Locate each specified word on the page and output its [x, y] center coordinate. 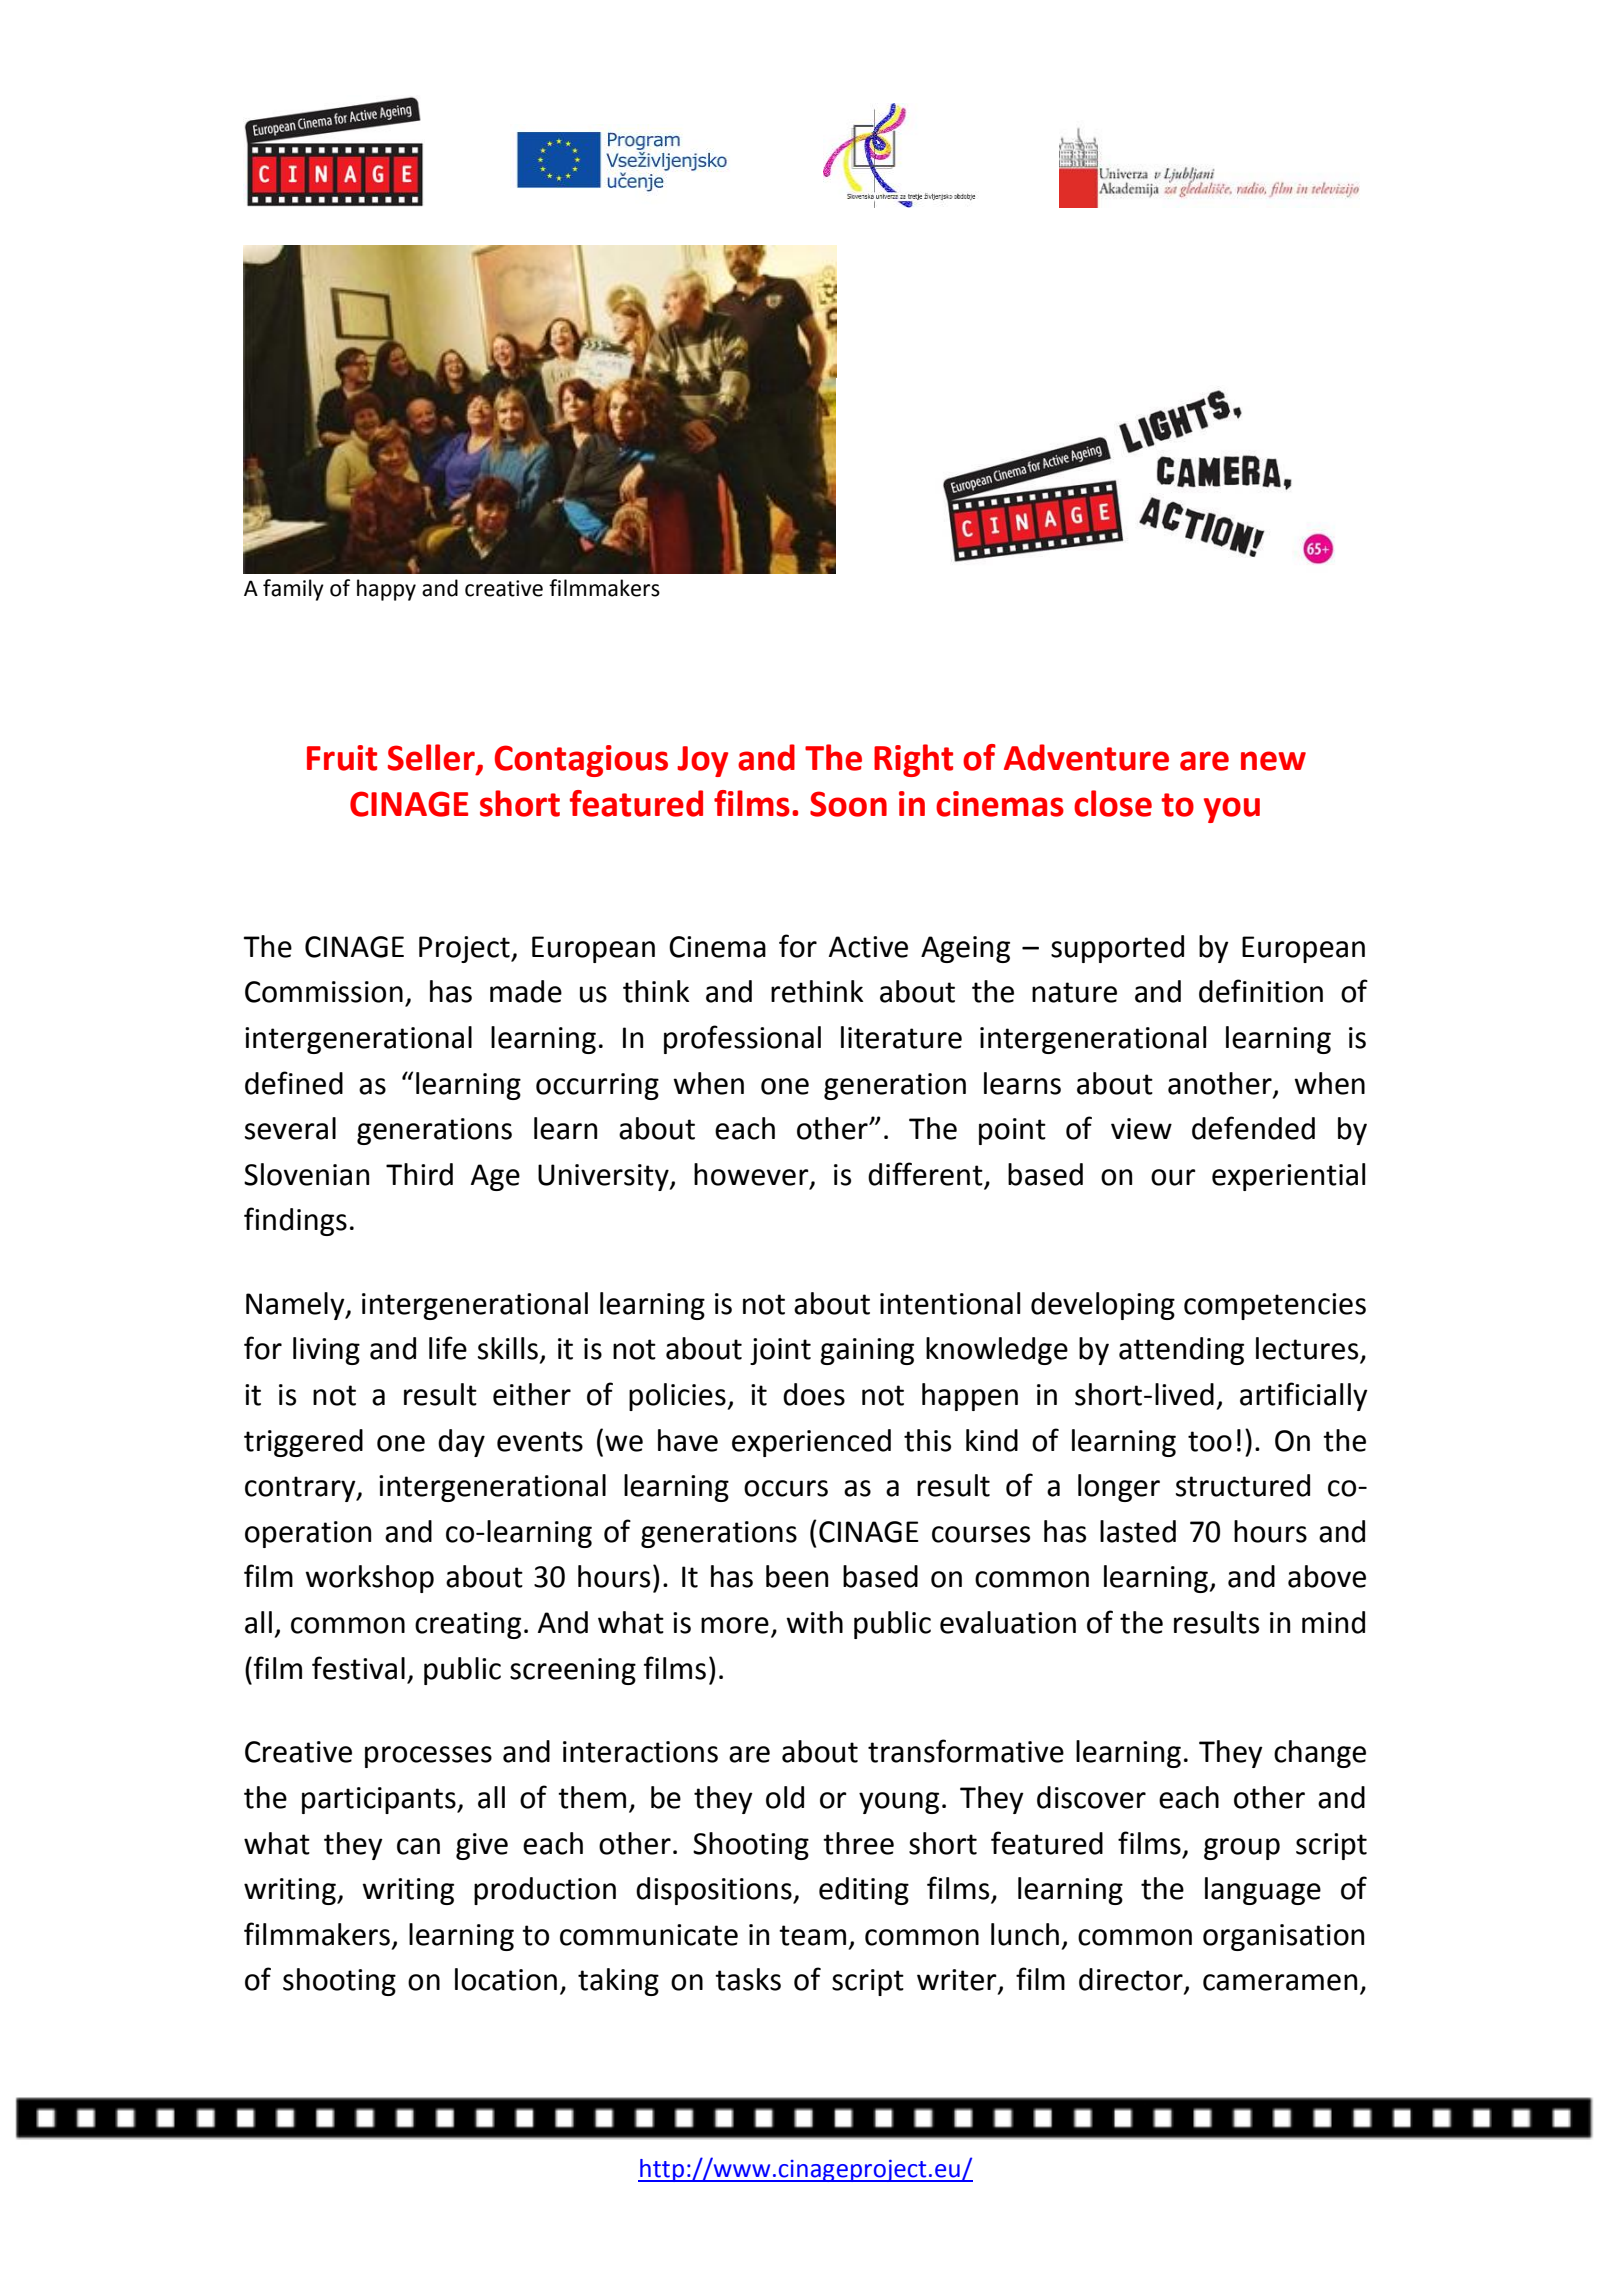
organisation [1283, 1937]
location [506, 1979]
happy [386, 590]
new [1273, 761]
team [812, 1935]
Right [913, 760]
